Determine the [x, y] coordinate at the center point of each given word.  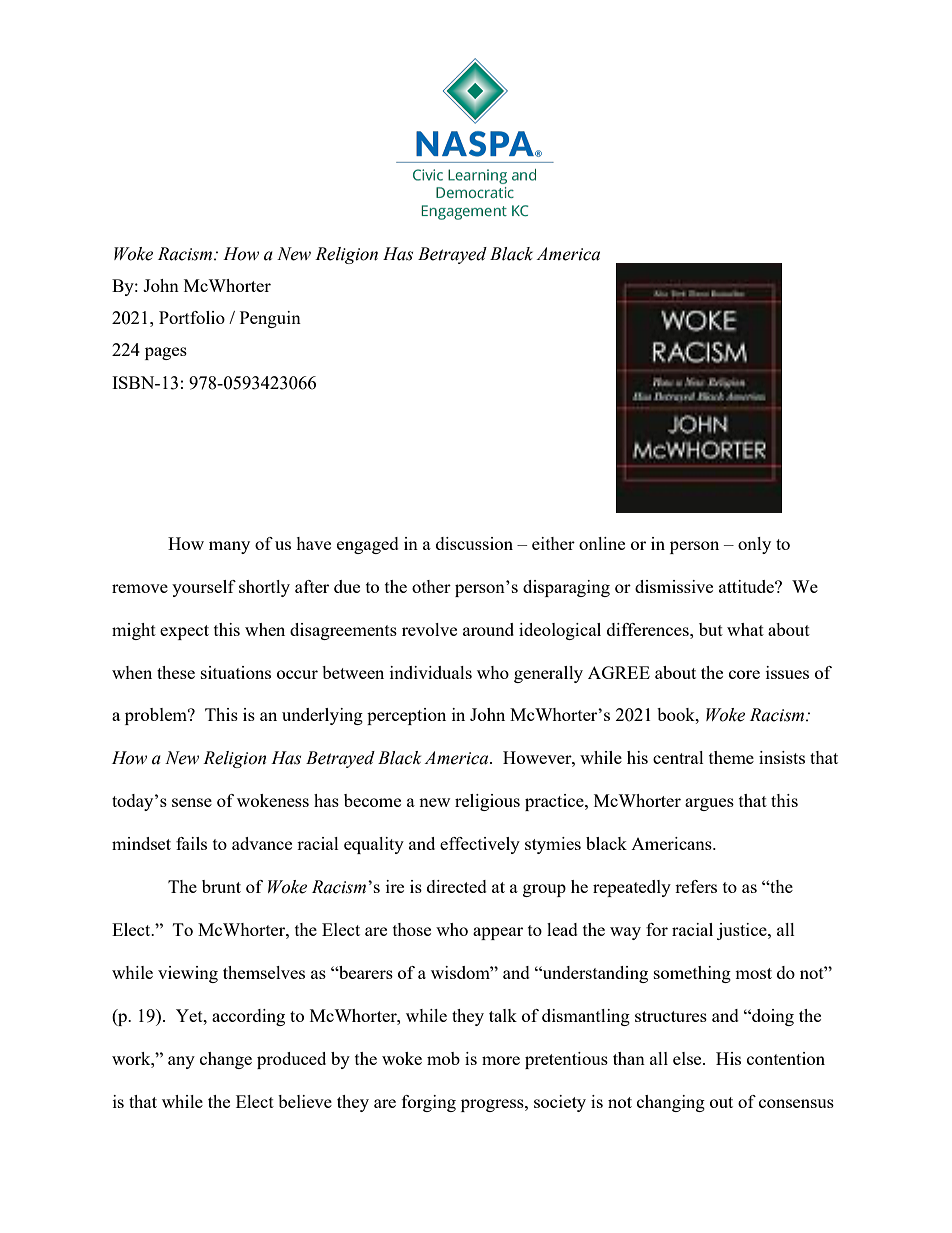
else [688, 1058]
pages [166, 353]
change [226, 1060]
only [754, 545]
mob [443, 1058]
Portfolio [192, 317]
